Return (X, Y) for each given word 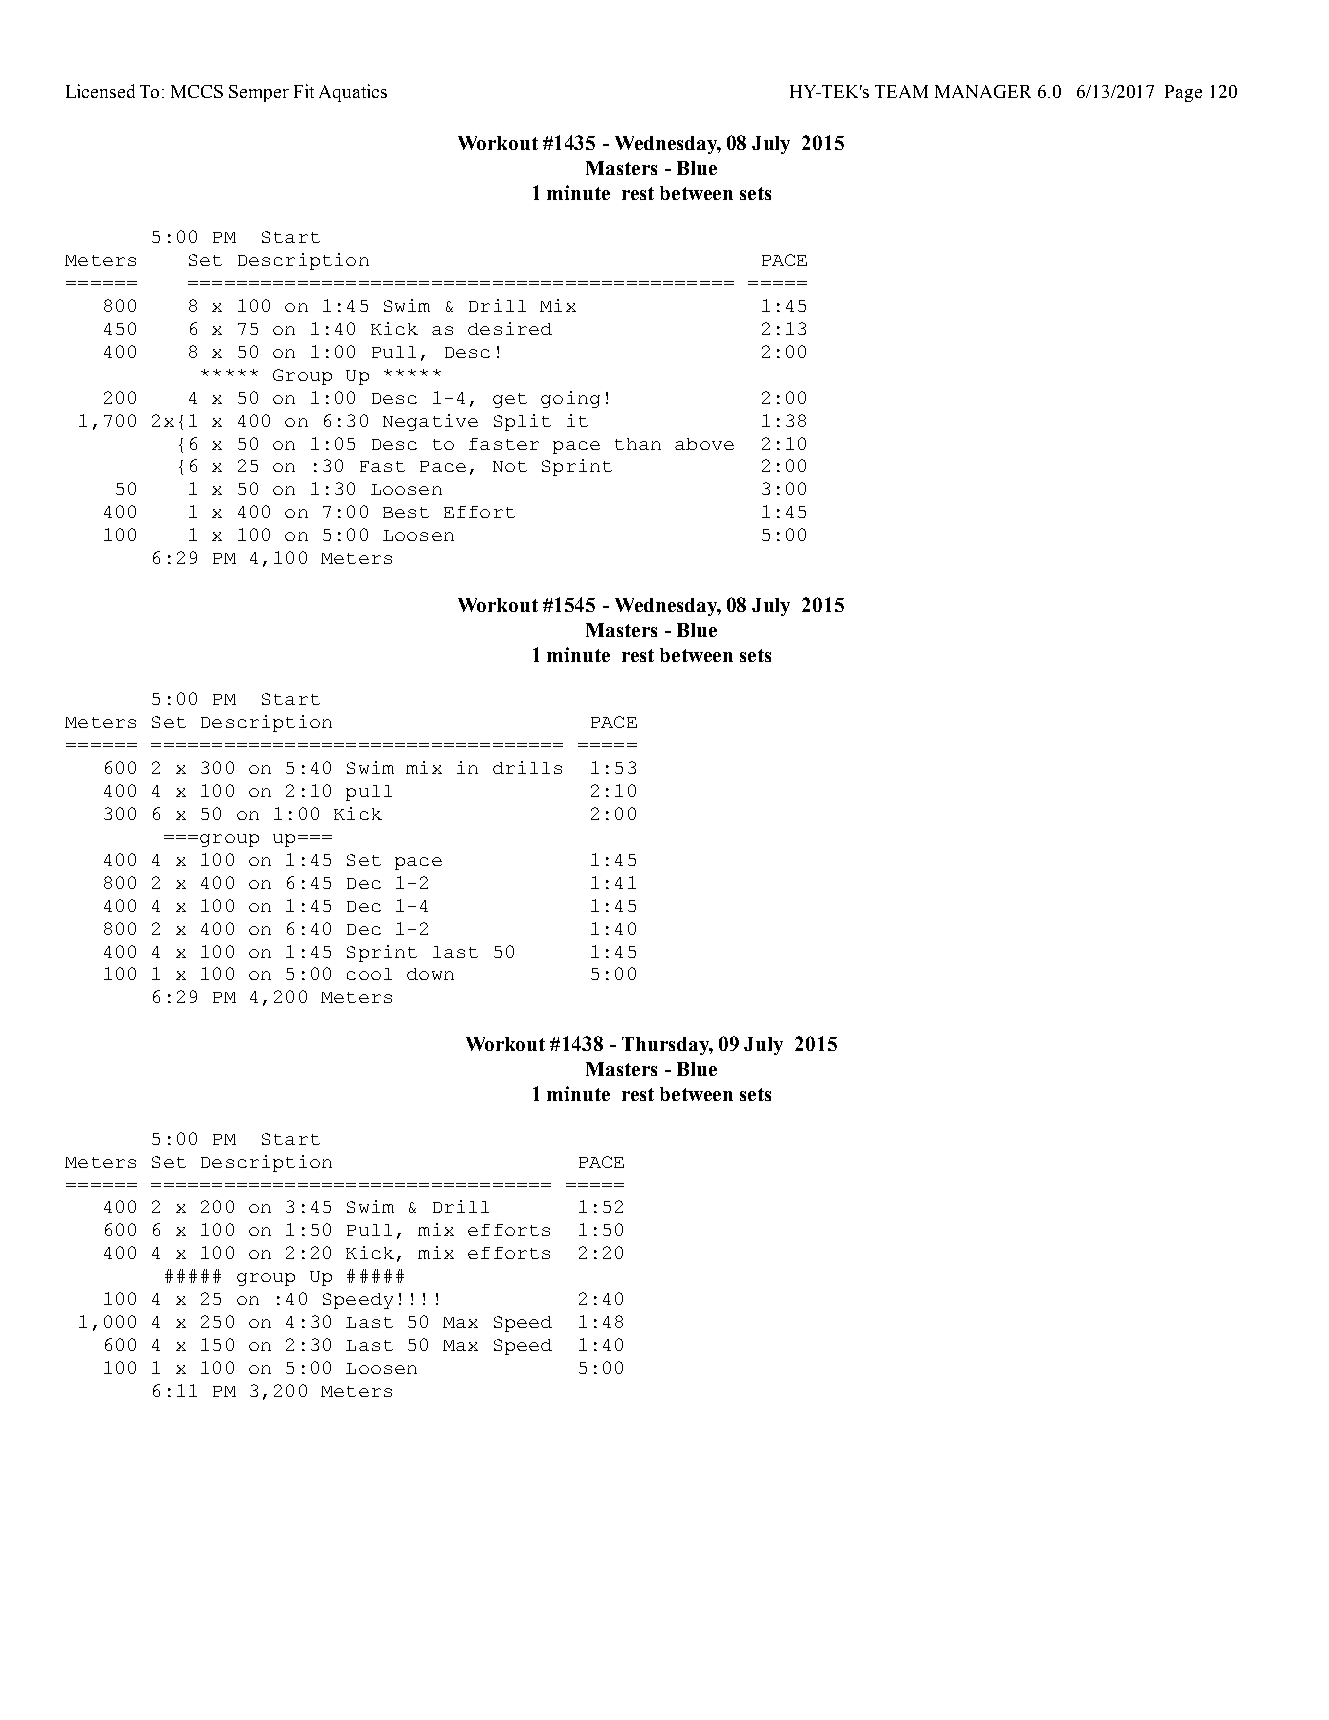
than (638, 444)
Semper (259, 93)
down (430, 974)
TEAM (901, 91)
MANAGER (983, 91)
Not (510, 466)
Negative (430, 422)
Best (406, 512)
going (570, 399)
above (704, 444)
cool (369, 974)
